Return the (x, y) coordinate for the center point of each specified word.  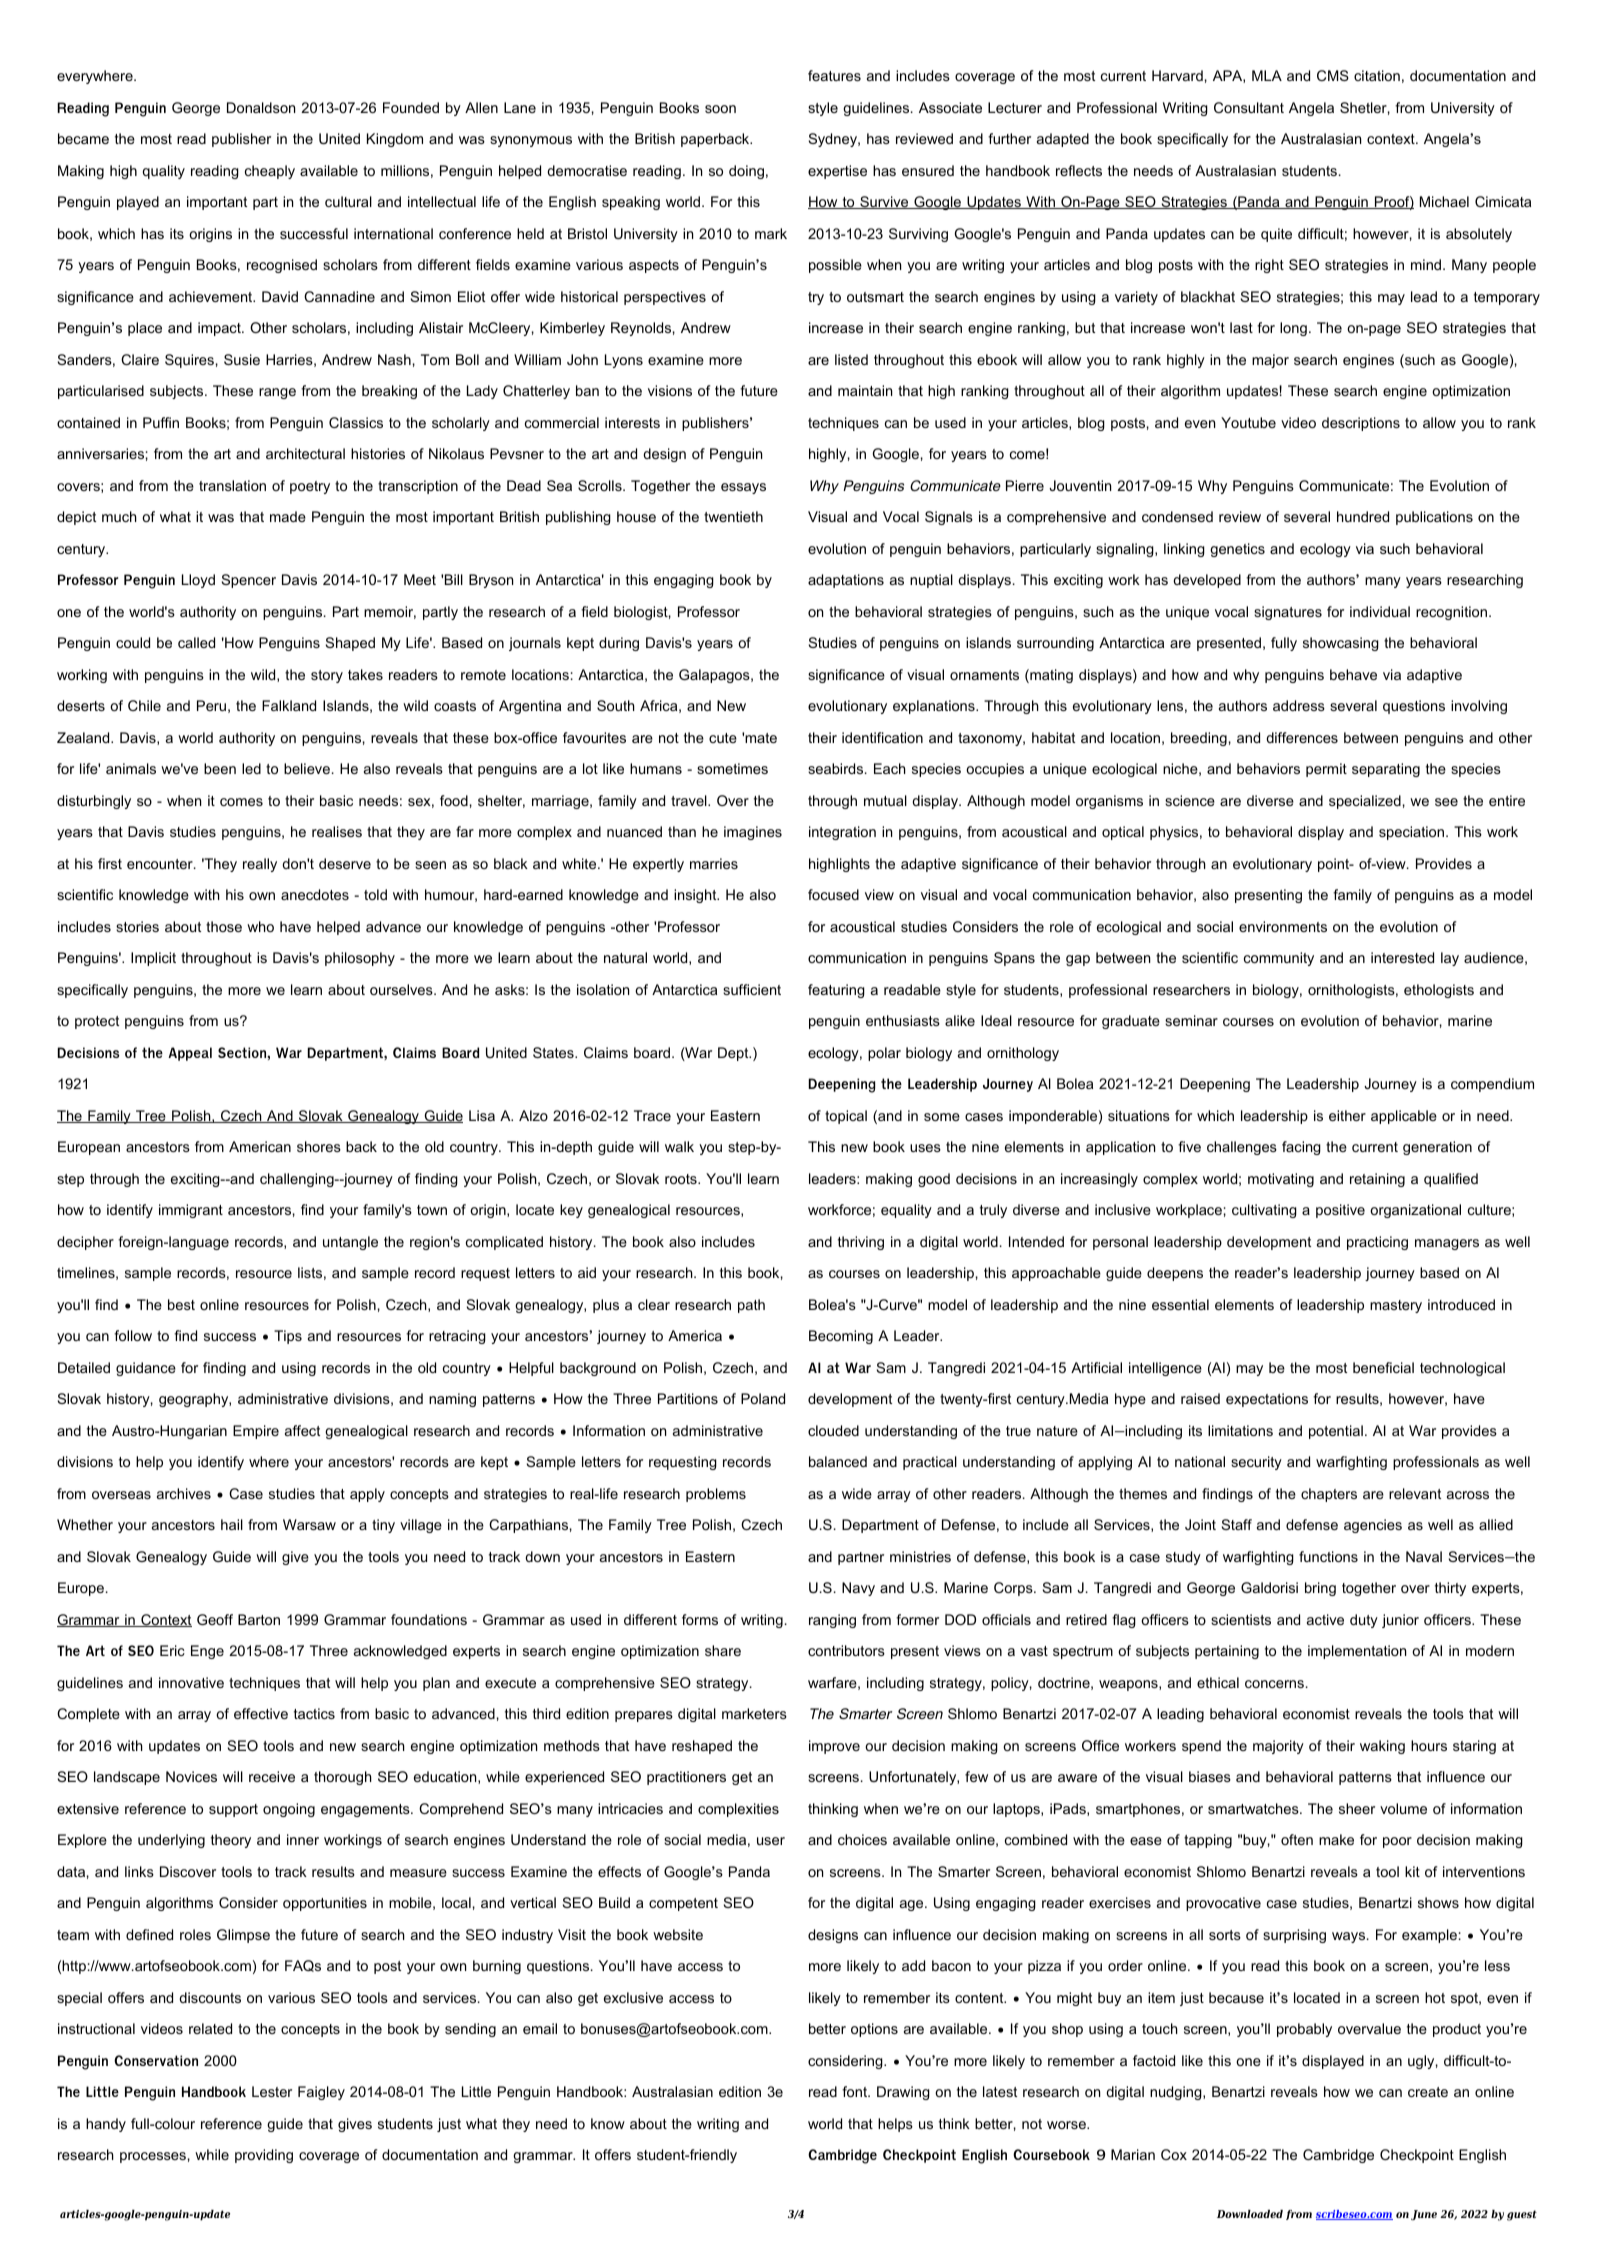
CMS (1333, 75)
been (220, 768)
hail (232, 1524)
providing (264, 2156)
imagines (753, 833)
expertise (837, 172)
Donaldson (261, 107)
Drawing (903, 2093)
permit (1326, 770)
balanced (838, 1461)
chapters (1329, 1495)
